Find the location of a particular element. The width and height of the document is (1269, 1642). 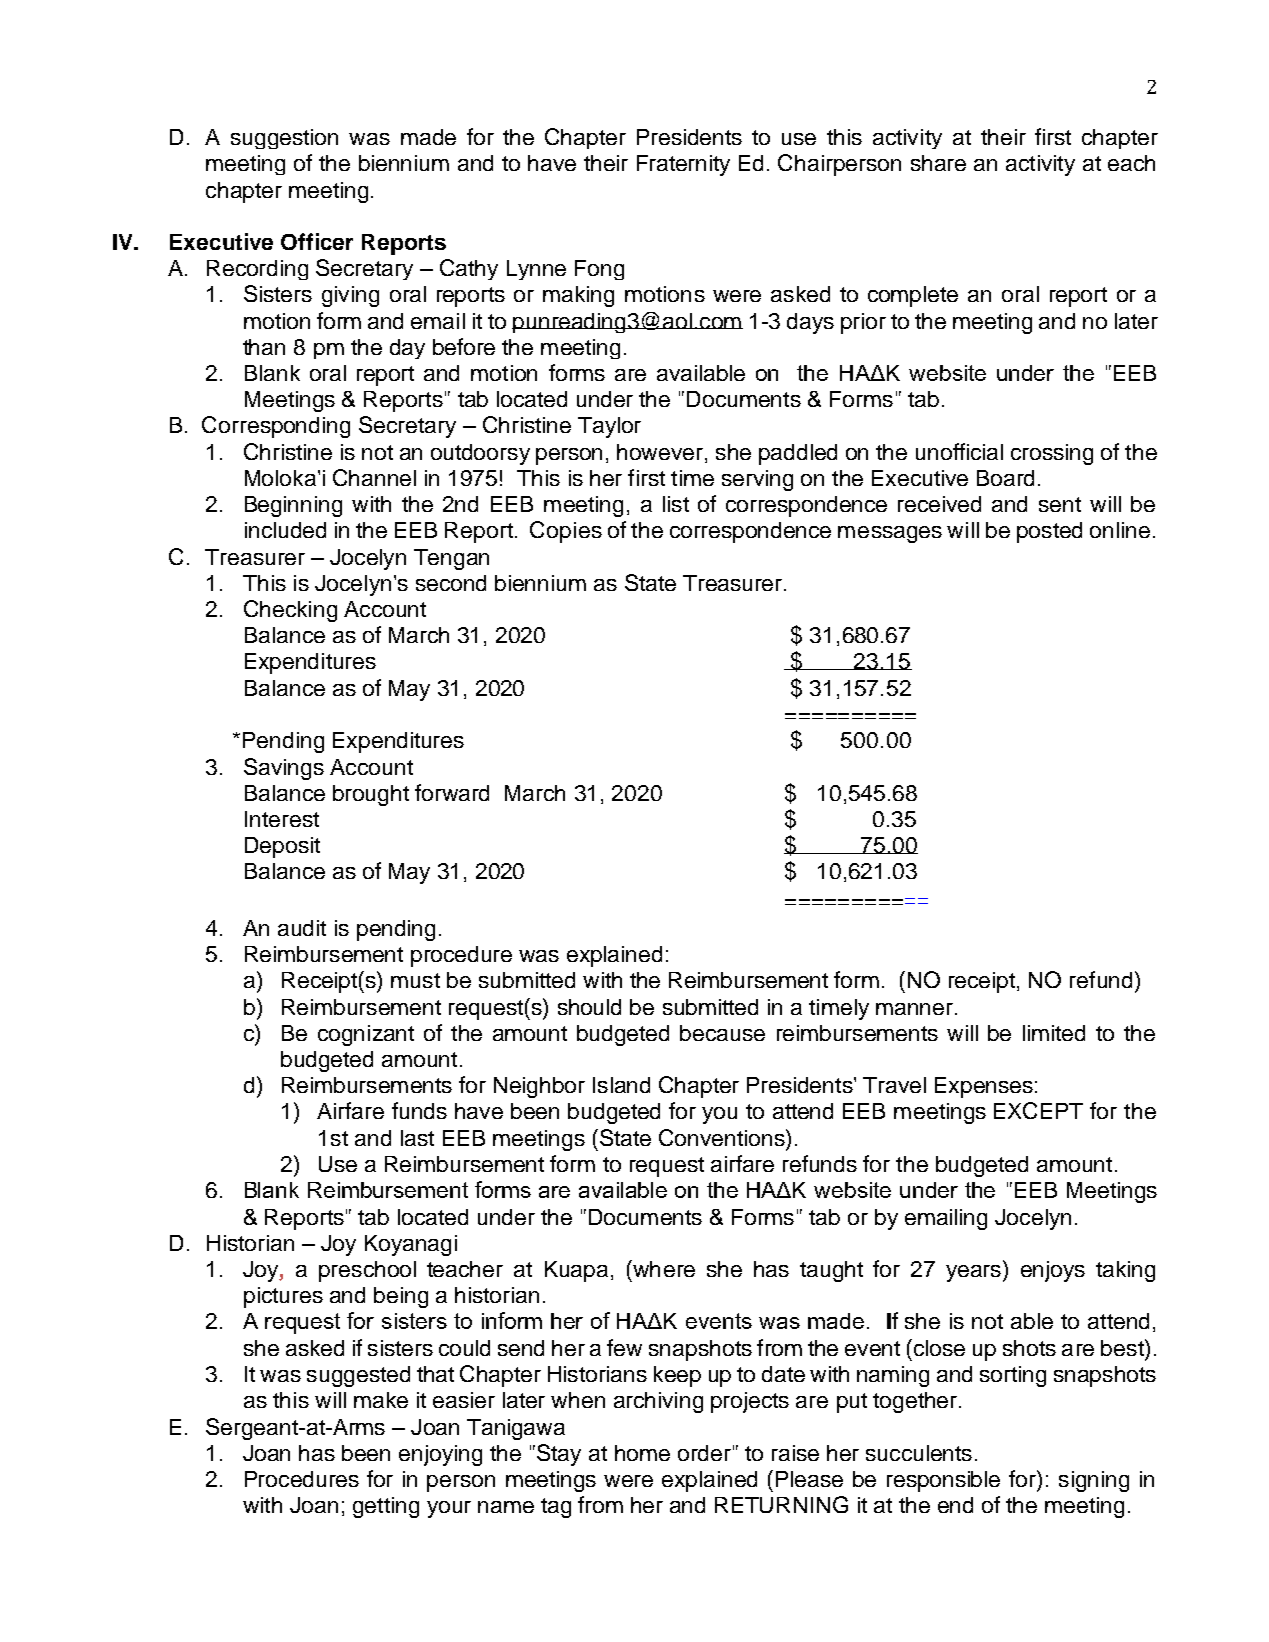

brought is located at coordinates (371, 795).
